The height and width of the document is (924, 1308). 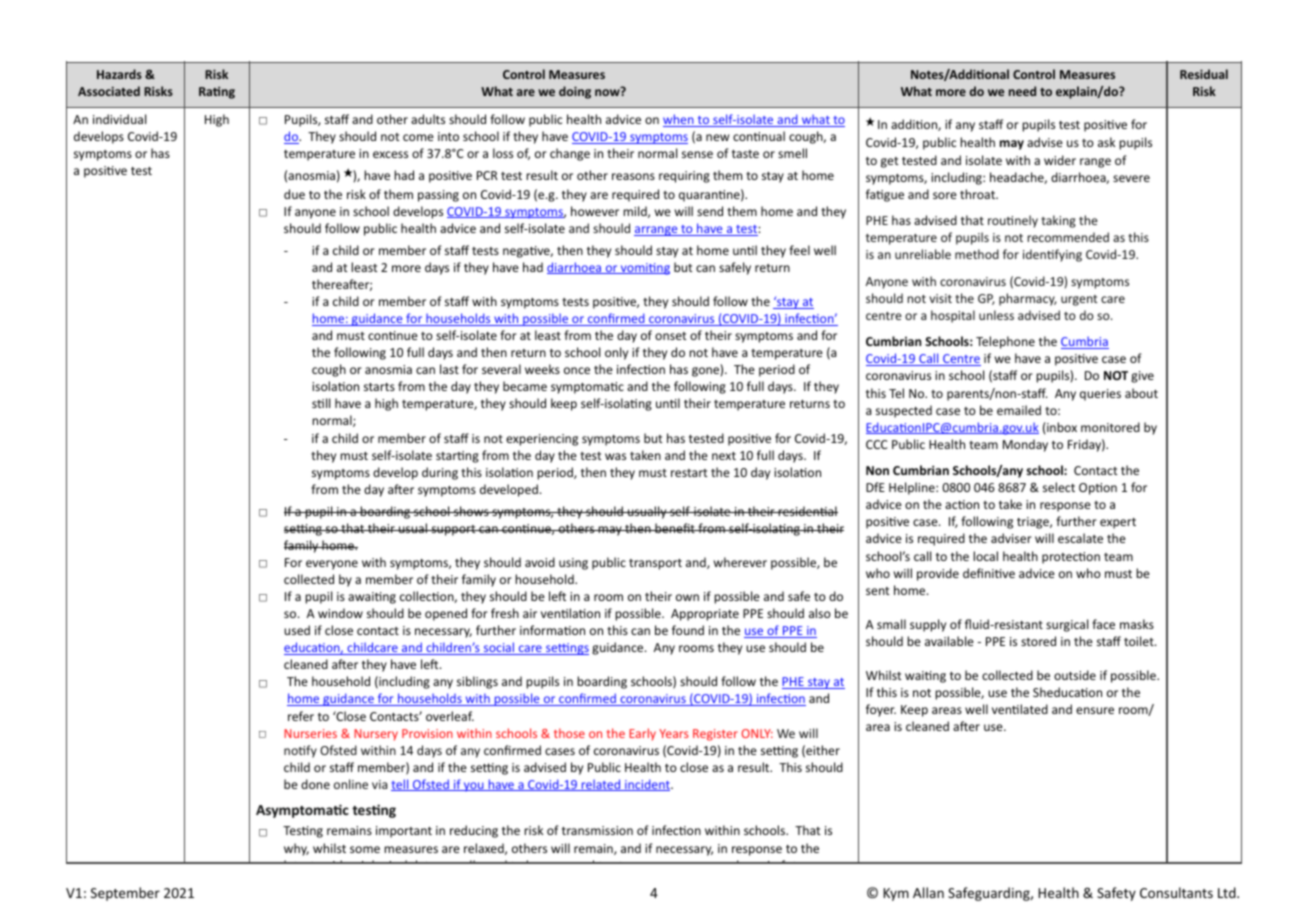 What do you see at coordinates (119, 119) in the document?
I see `individual` at bounding box center [119, 119].
